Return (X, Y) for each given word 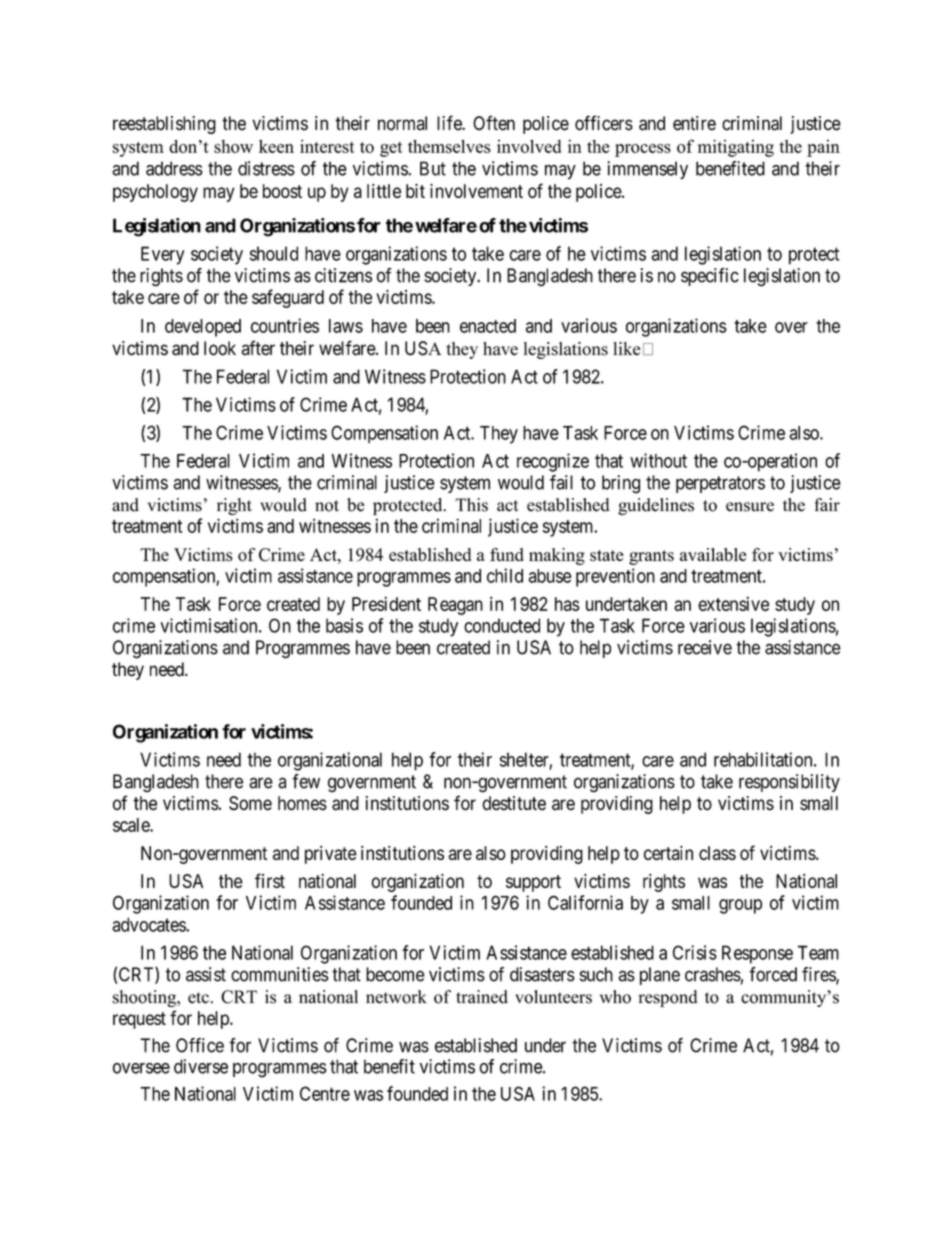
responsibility (789, 783)
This (471, 505)
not (327, 506)
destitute (514, 803)
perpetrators (720, 484)
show (233, 146)
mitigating (736, 148)
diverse (201, 1066)
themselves (449, 146)
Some (250, 803)
